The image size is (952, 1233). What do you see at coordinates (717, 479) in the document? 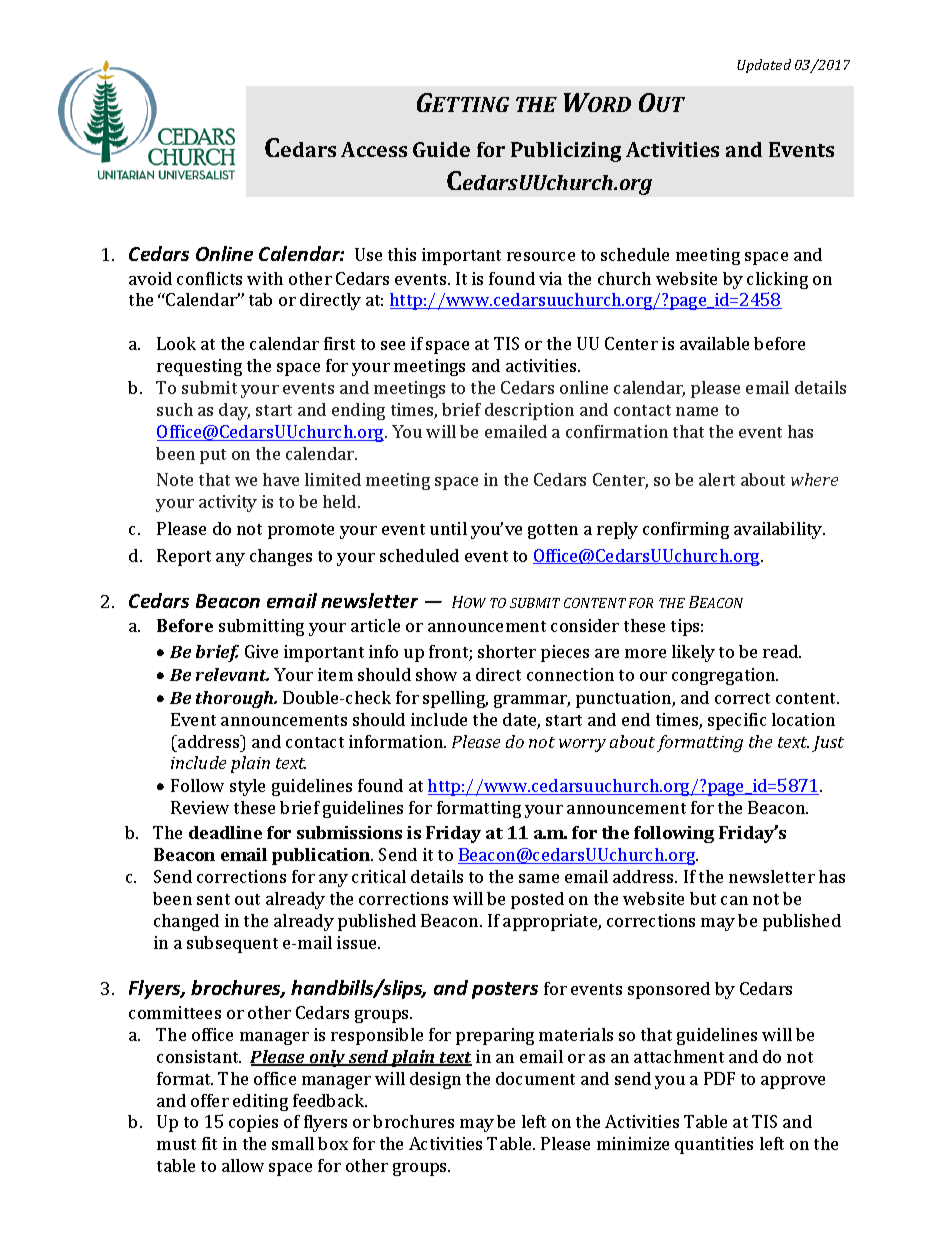
I see `alert` at bounding box center [717, 479].
